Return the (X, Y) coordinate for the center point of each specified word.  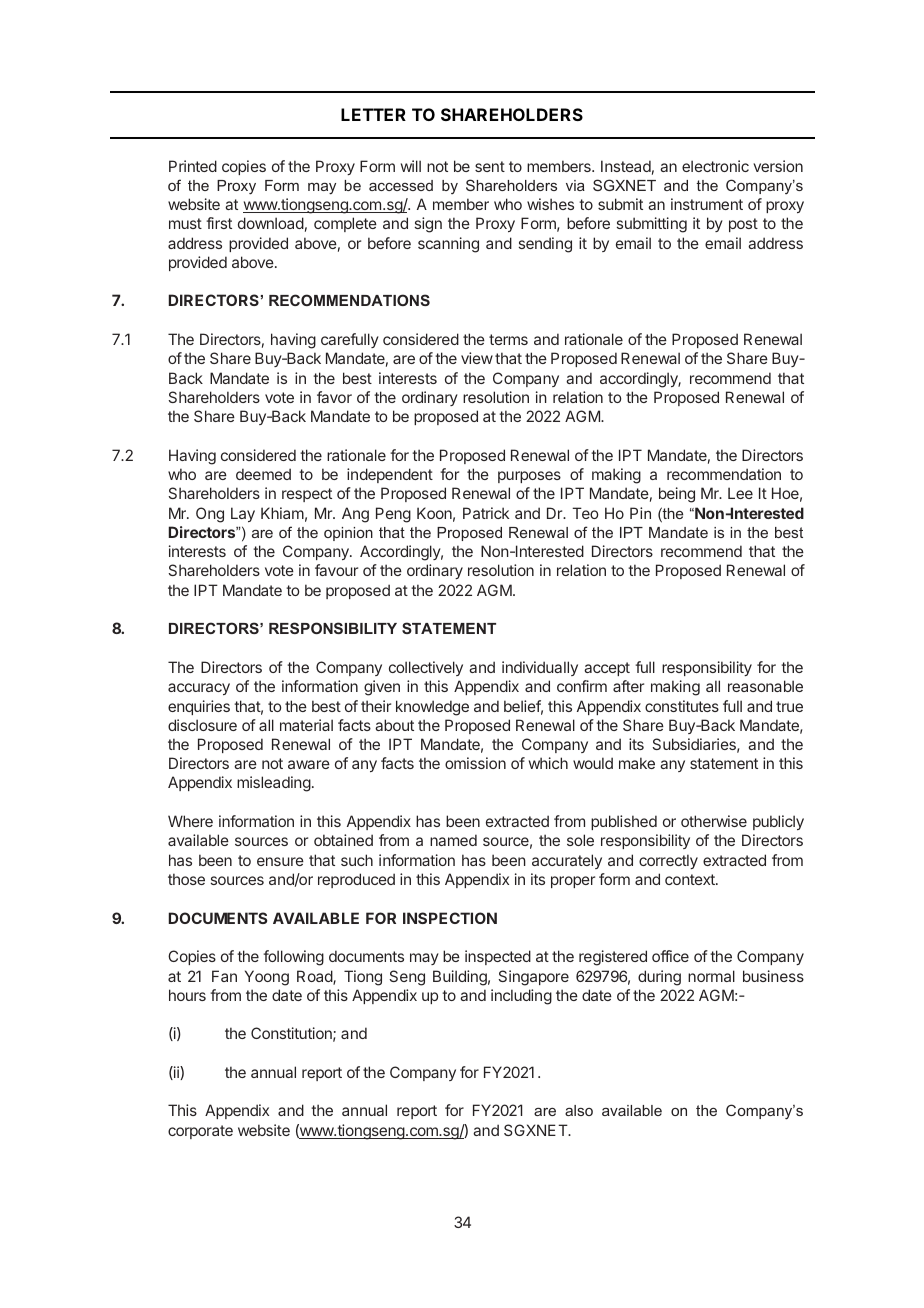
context (691, 879)
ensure (280, 861)
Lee (740, 493)
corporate (200, 1132)
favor (334, 397)
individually (540, 668)
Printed (193, 166)
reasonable (765, 686)
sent (490, 166)
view (477, 358)
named (453, 840)
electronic (715, 166)
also (579, 1110)
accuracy (199, 689)
